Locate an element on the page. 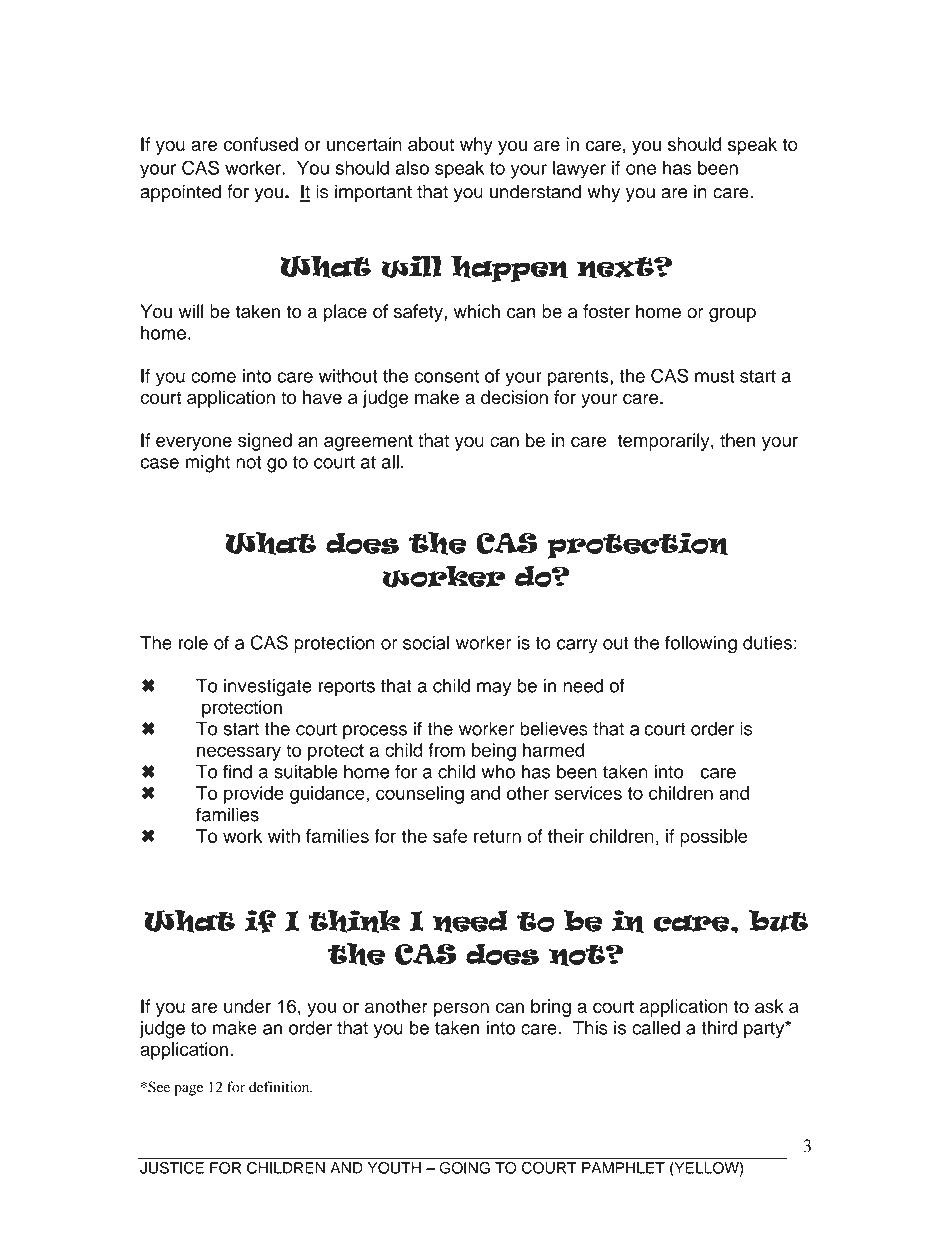 The image size is (952, 1233). GOING is located at coordinates (465, 1168).
